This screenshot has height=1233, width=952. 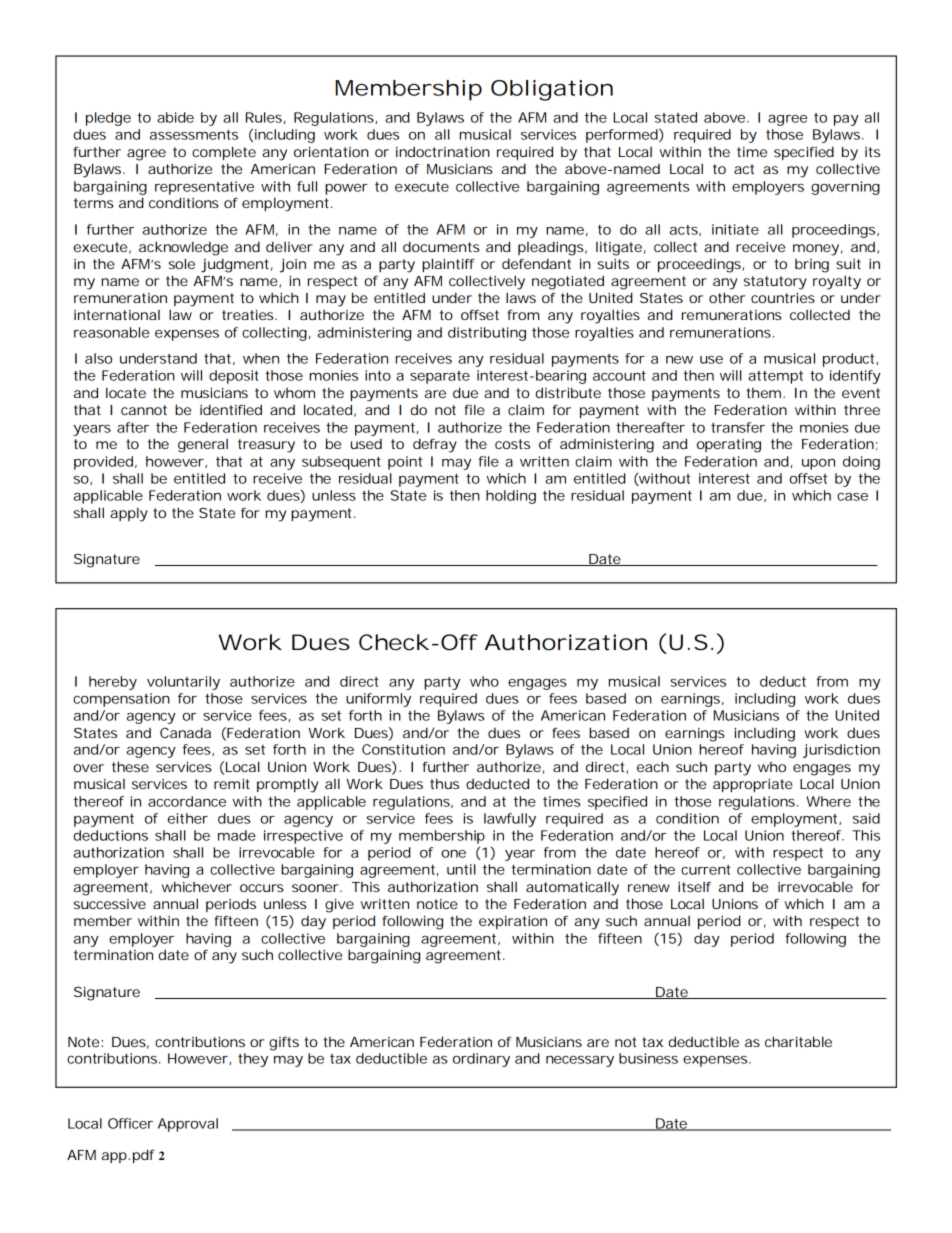 What do you see at coordinates (129, 515) in the screenshot?
I see `apply` at bounding box center [129, 515].
